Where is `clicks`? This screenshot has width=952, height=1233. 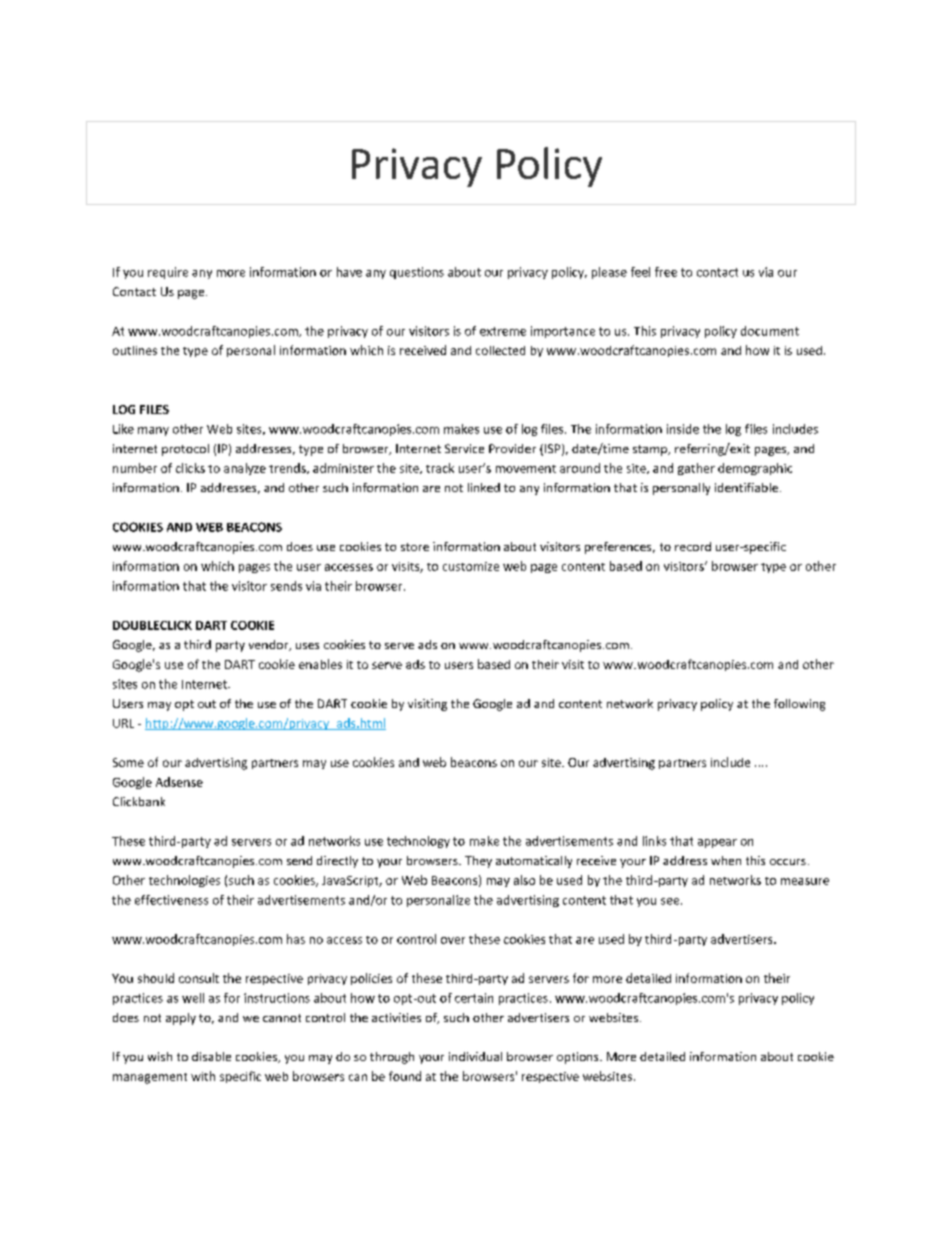
clicks is located at coordinates (190, 468).
